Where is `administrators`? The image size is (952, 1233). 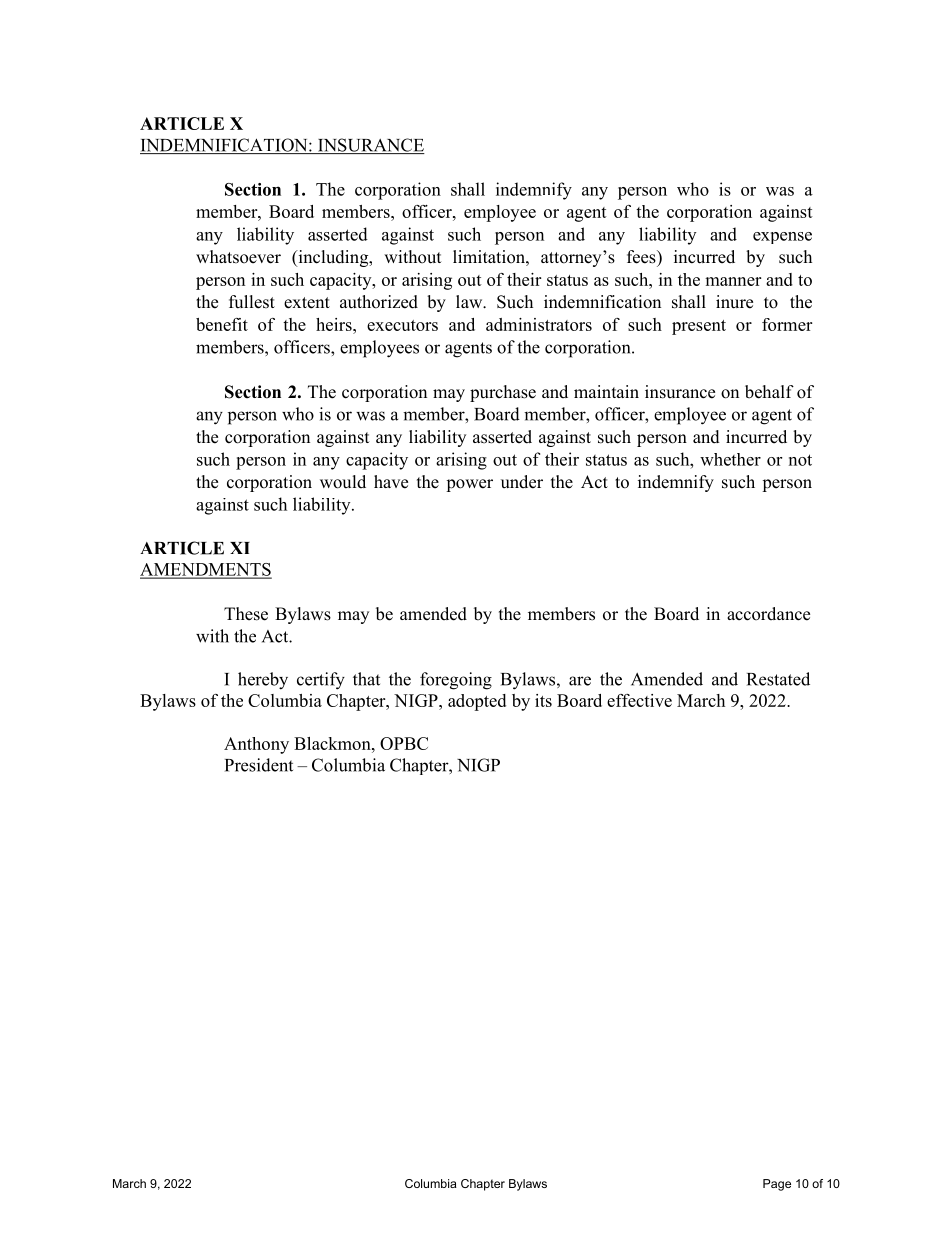
administrators is located at coordinates (539, 324).
